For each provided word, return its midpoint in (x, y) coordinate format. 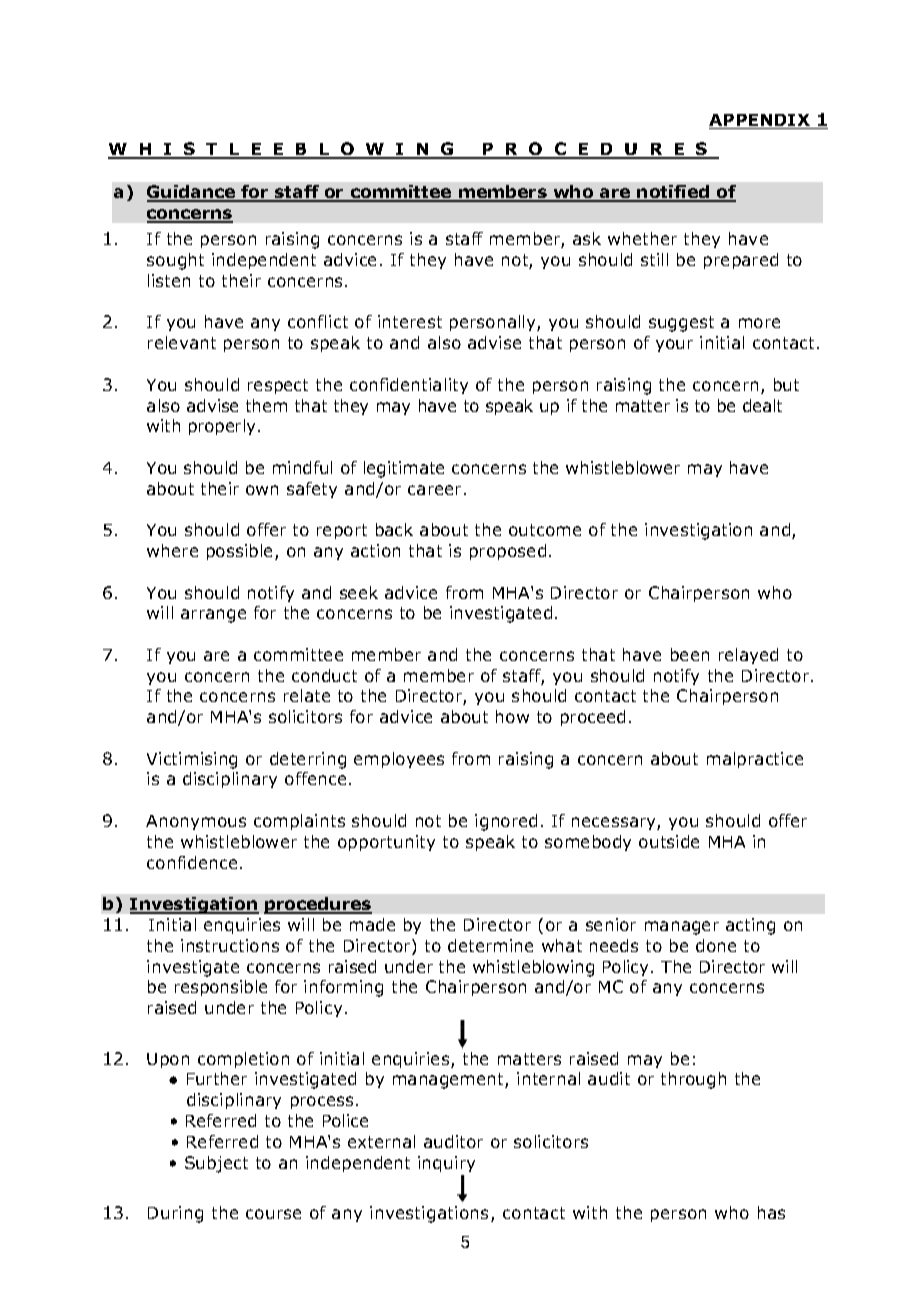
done (716, 945)
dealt (762, 405)
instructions (230, 945)
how (512, 716)
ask (587, 238)
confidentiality (409, 386)
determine (490, 945)
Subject (216, 1164)
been (690, 654)
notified (674, 193)
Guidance (192, 193)
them (266, 405)
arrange (213, 616)
